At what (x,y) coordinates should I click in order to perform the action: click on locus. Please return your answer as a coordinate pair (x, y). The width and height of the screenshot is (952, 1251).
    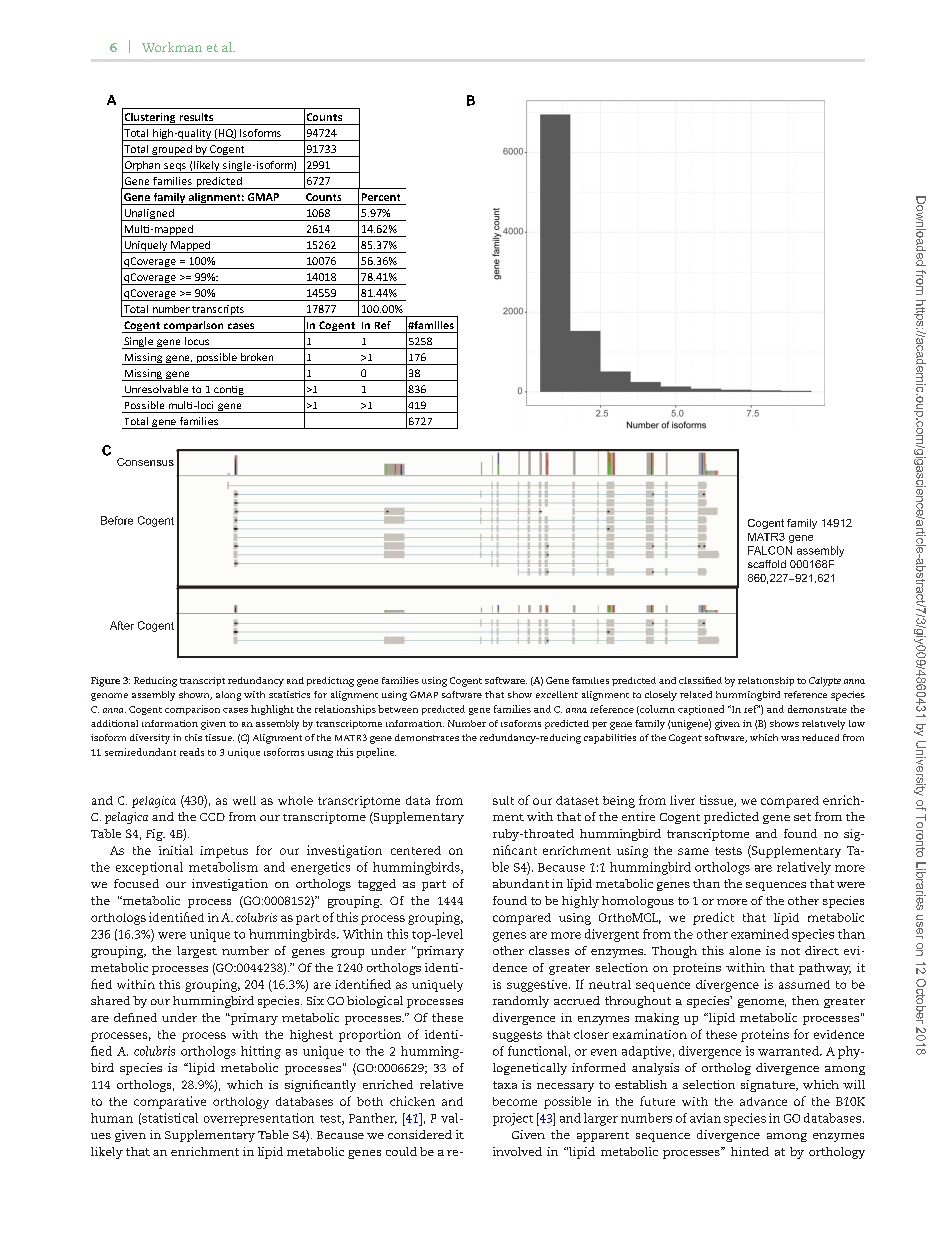
    Looking at the image, I should click on (197, 341).
